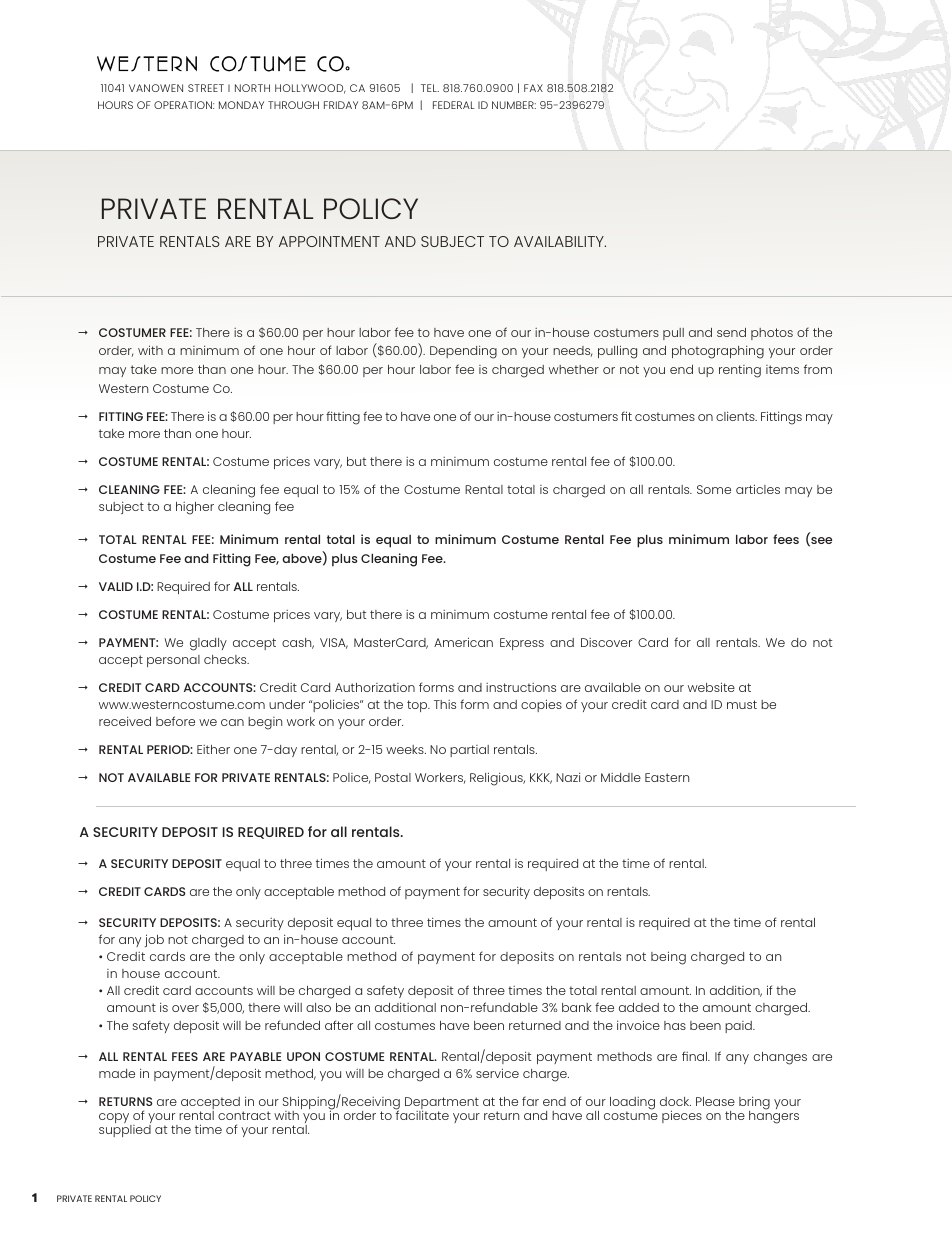 Image resolution: width=952 pixels, height=1233 pixels. What do you see at coordinates (244, 1115) in the screenshot?
I see `contract` at bounding box center [244, 1115].
